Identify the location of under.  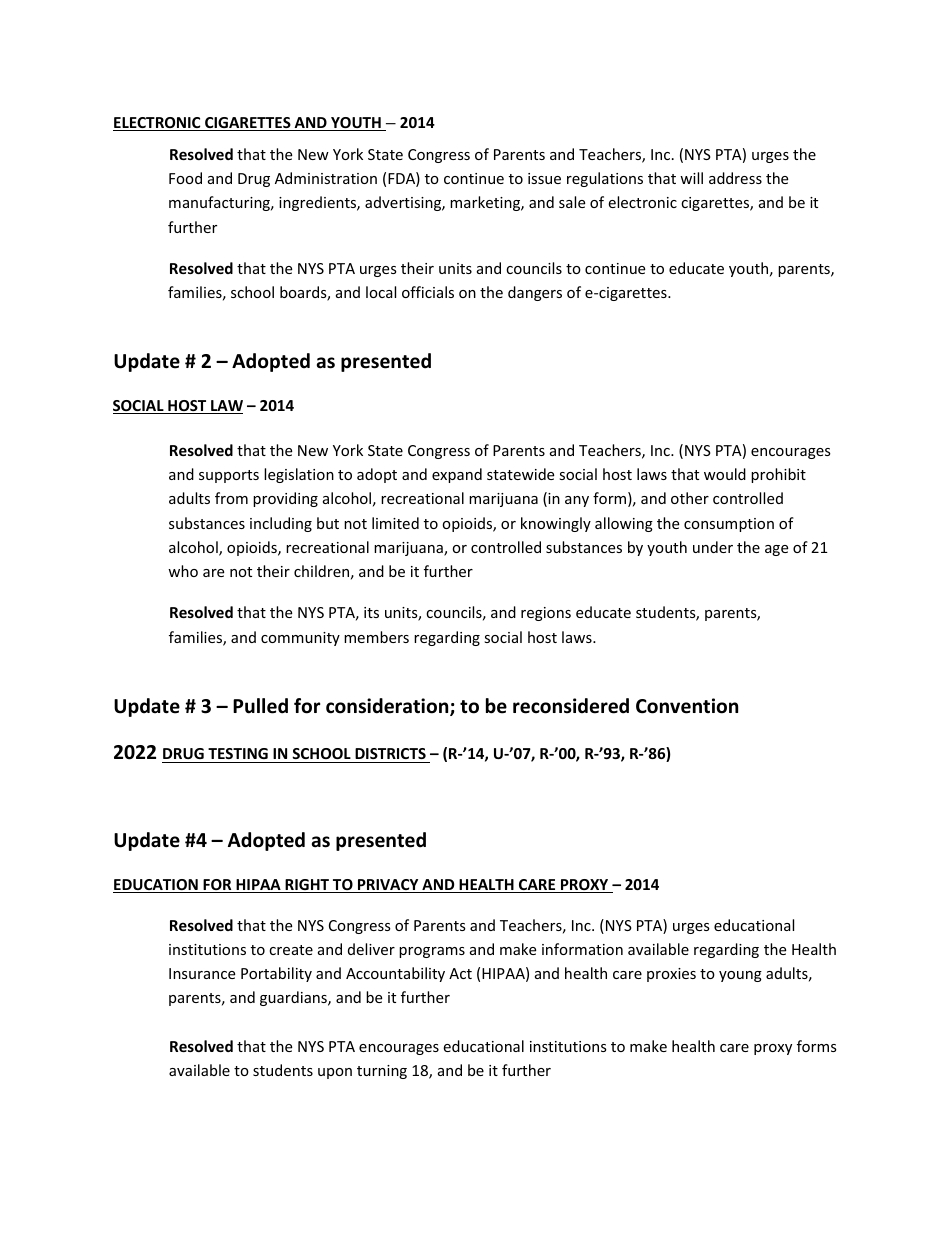
(713, 547).
